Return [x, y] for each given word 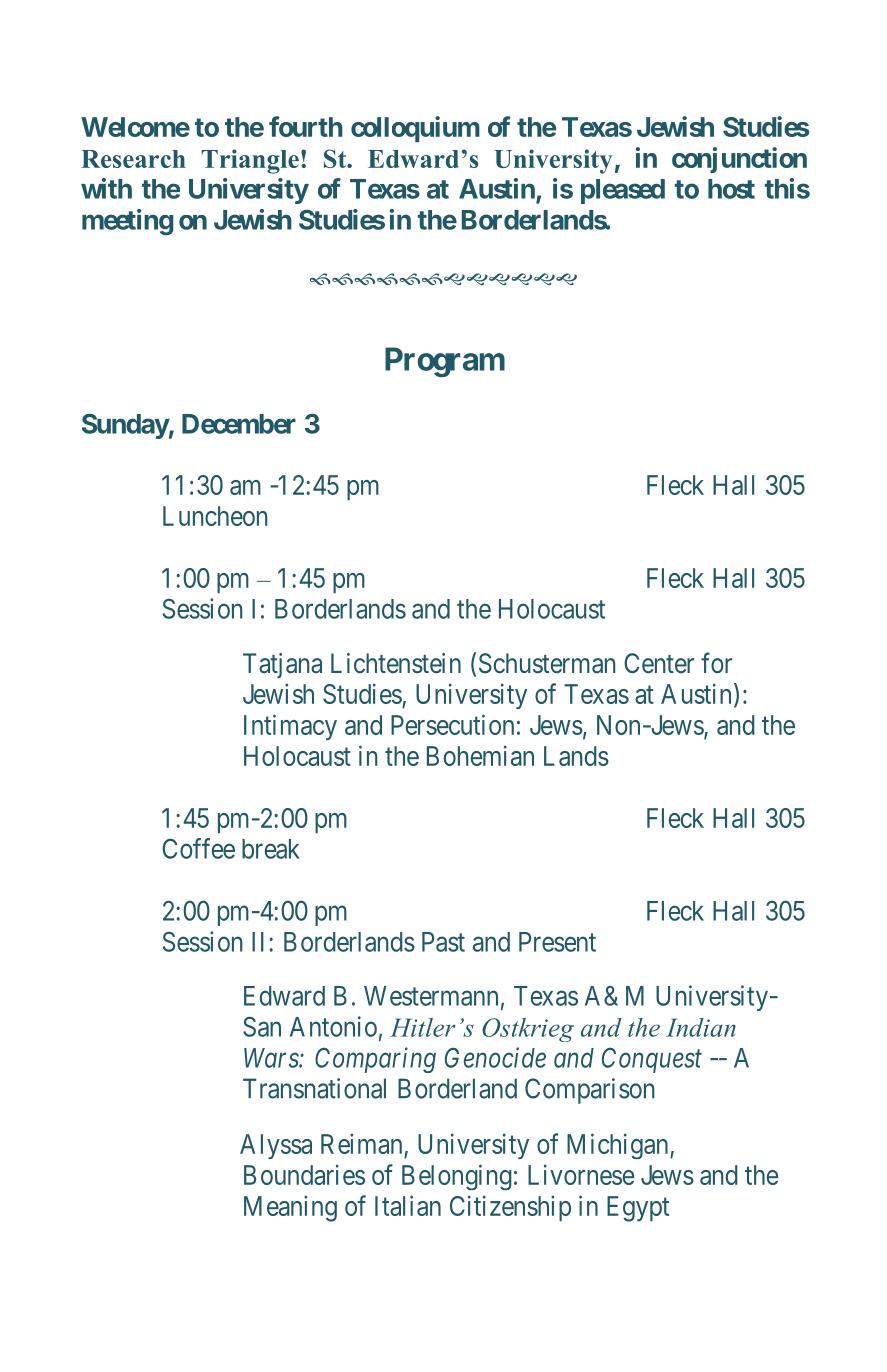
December [239, 424]
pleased [623, 191]
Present [557, 942]
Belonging [457, 1177]
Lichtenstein [396, 663]
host [731, 189]
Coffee [198, 848]
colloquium [415, 129]
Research [133, 159]
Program [445, 362]
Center [659, 663]
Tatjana [282, 665]
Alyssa [276, 1146]
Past [443, 942]
